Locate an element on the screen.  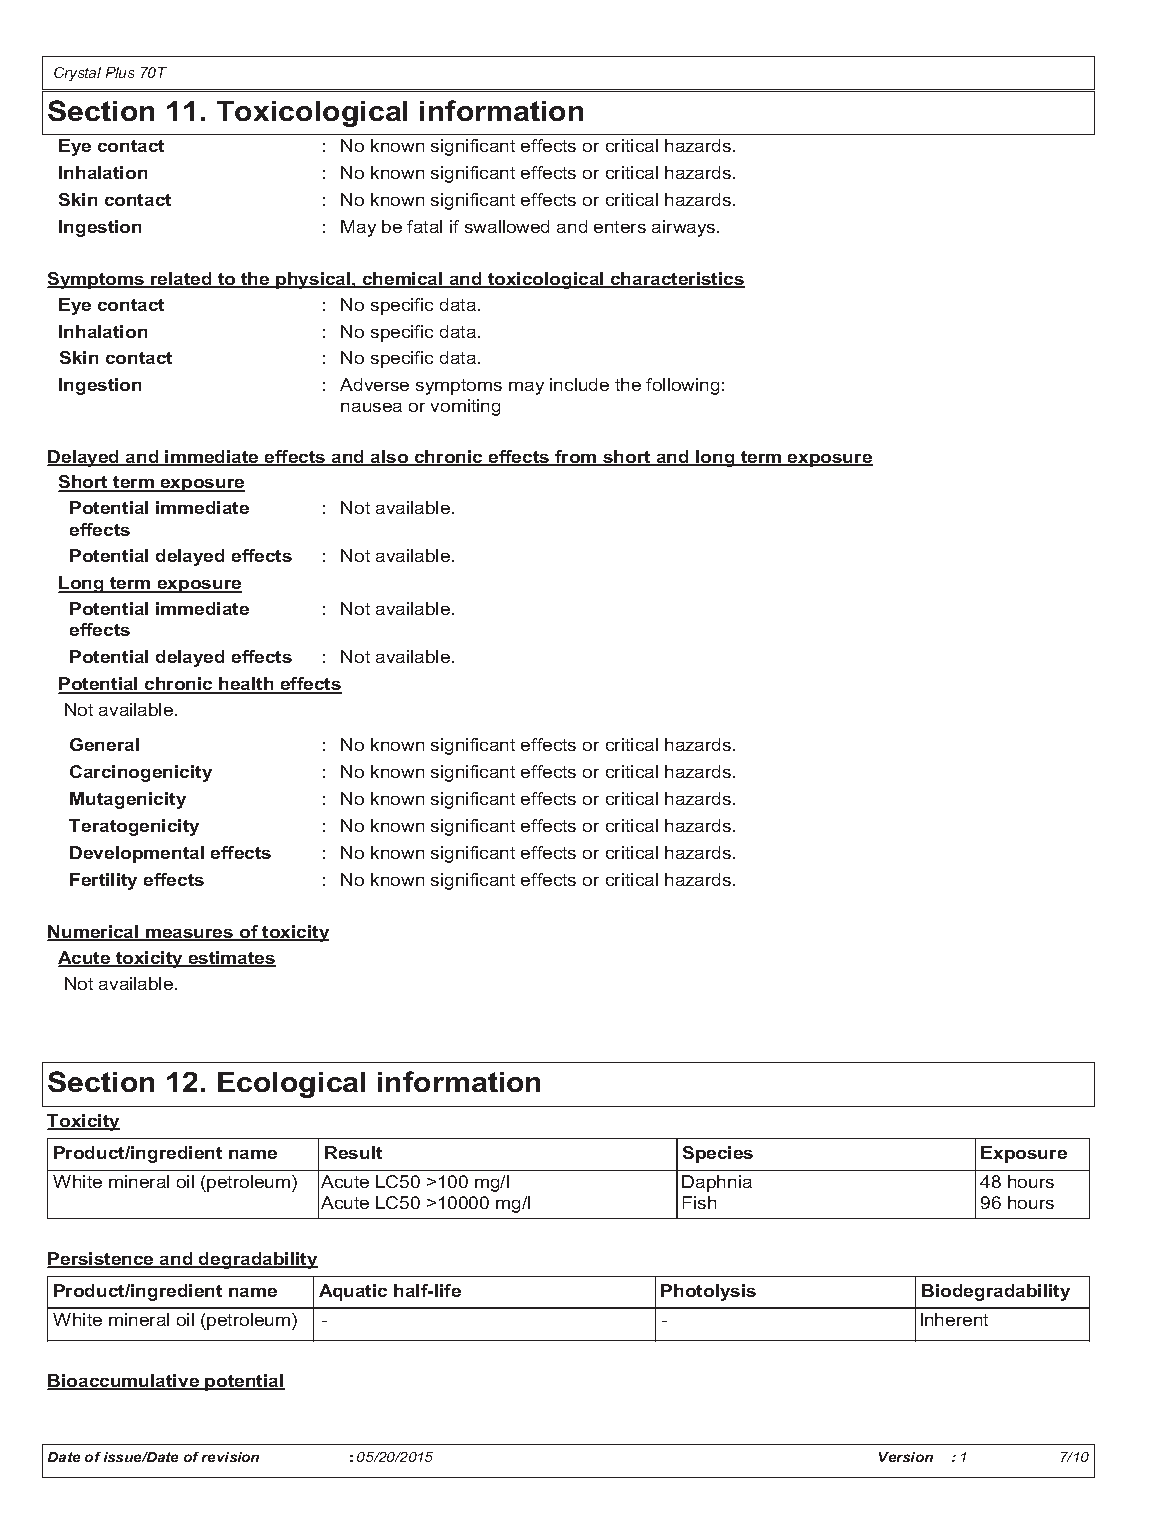
revision is located at coordinates (230, 1457).
